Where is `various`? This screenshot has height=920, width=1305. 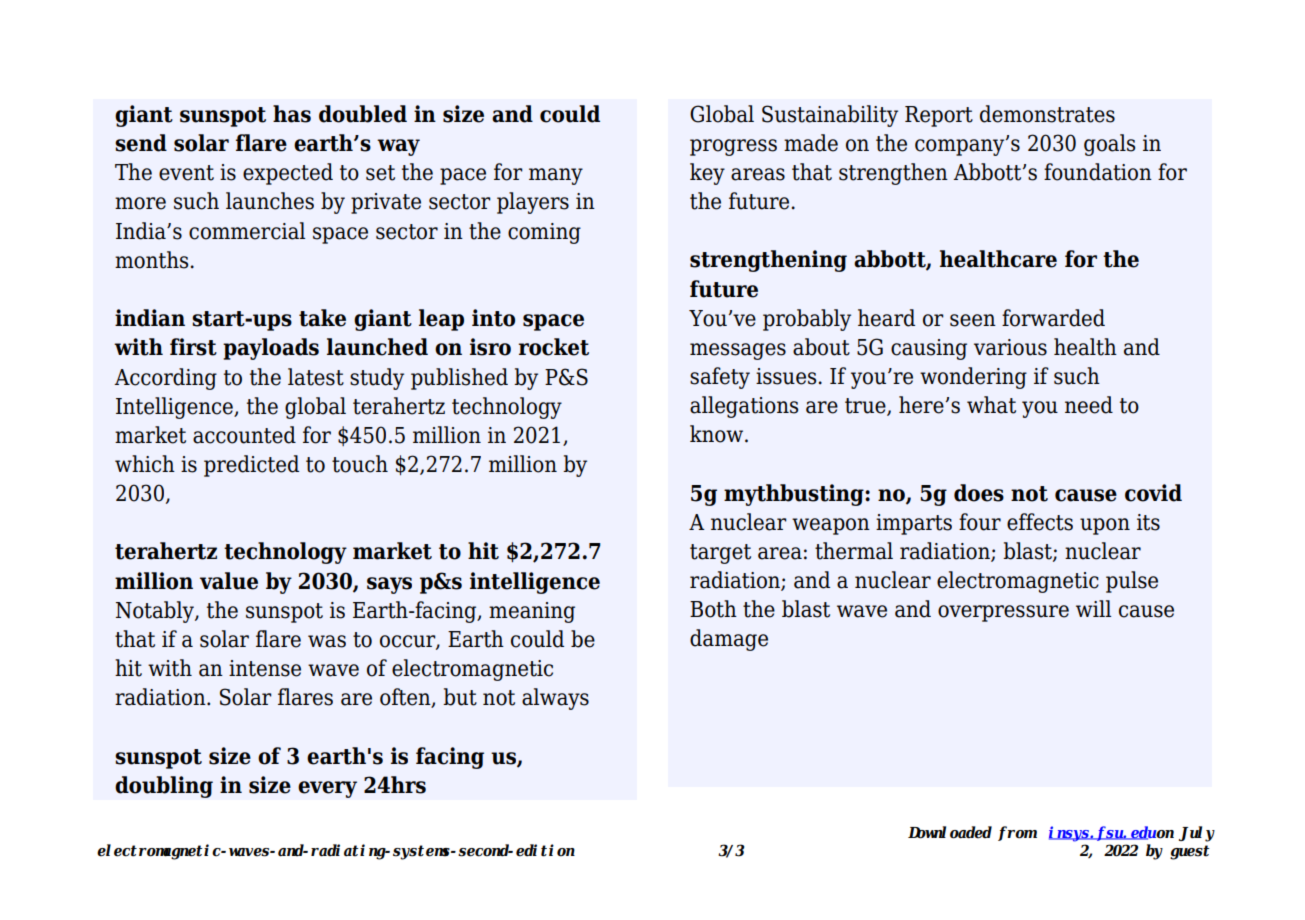 various is located at coordinates (1010, 347).
